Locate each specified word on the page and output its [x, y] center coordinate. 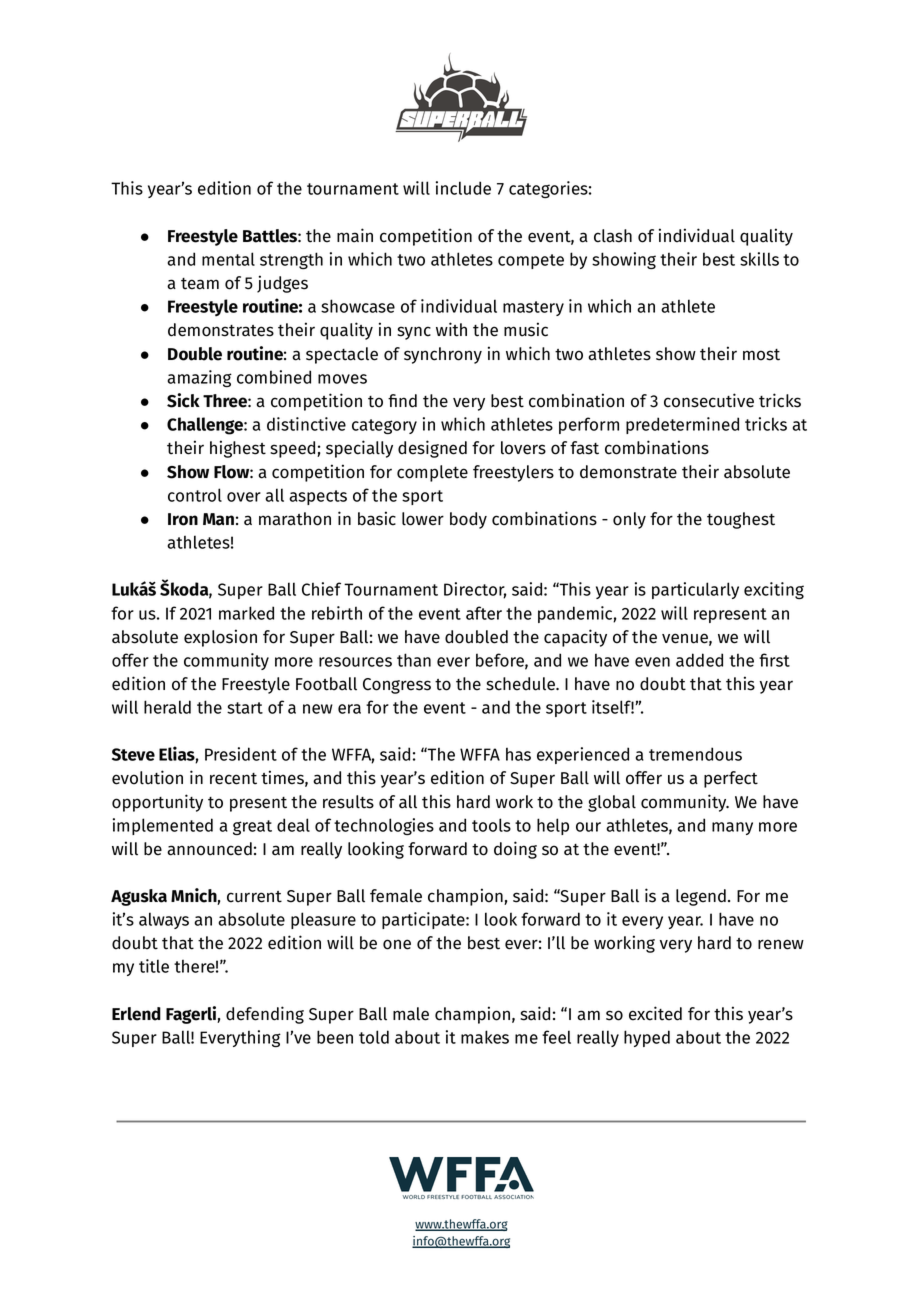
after [484, 613]
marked [246, 613]
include [463, 188]
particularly [695, 590]
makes [485, 1037]
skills [759, 259]
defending [265, 1015]
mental [228, 259]
